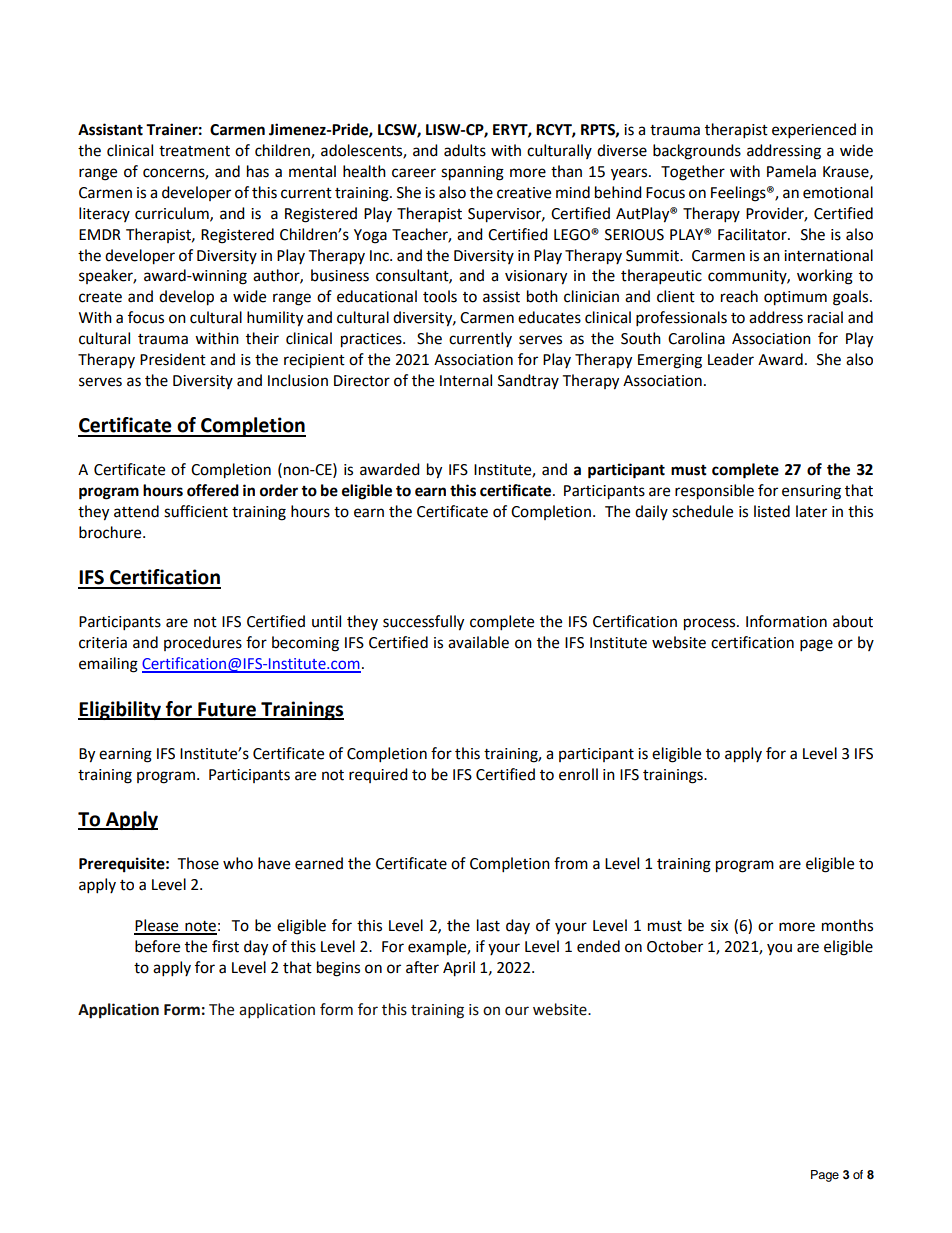 The height and width of the screenshot is (1233, 952). What do you see at coordinates (203, 643) in the screenshot?
I see `procedures` at bounding box center [203, 643].
